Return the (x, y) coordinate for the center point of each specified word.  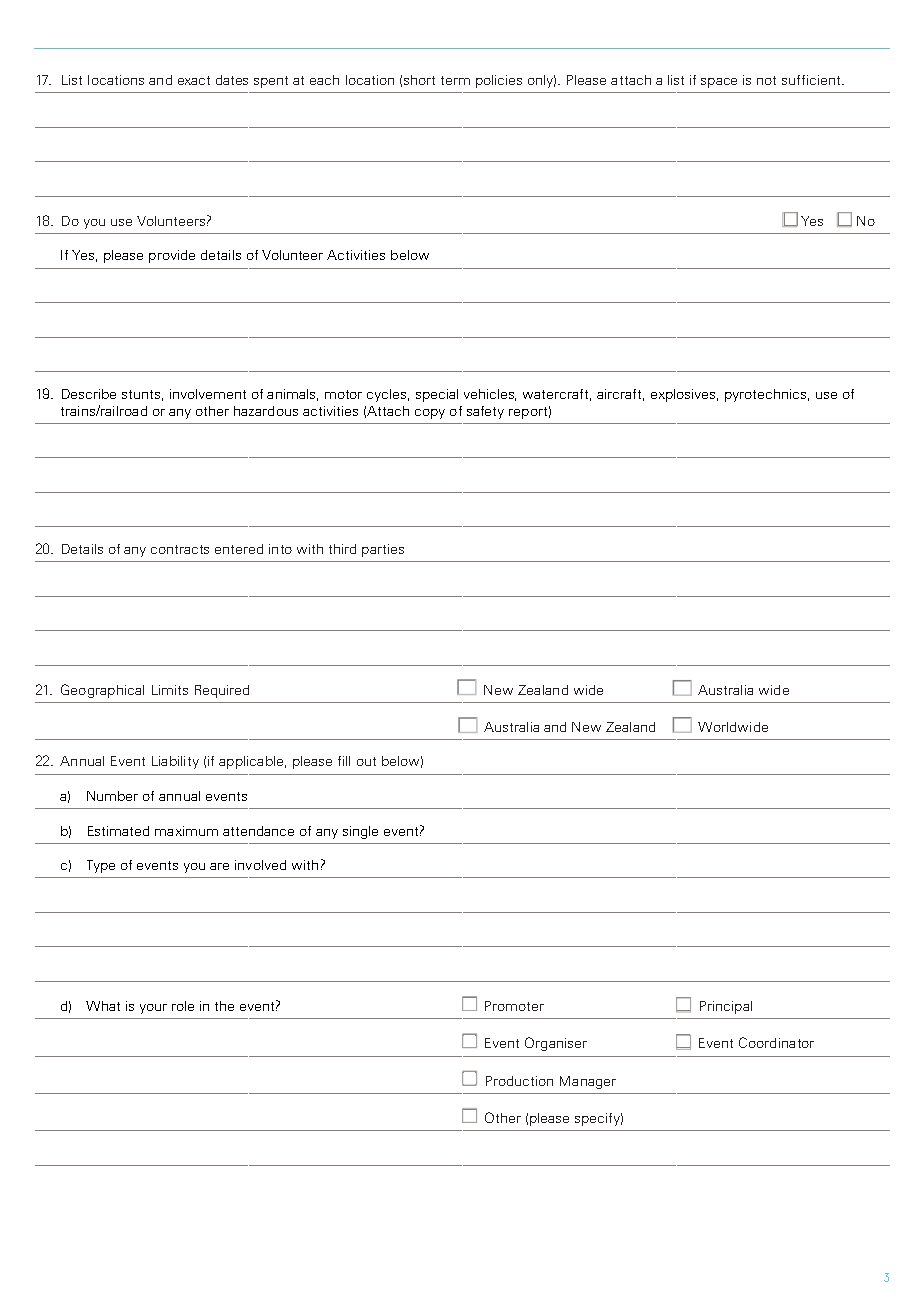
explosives (684, 395)
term (455, 80)
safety (485, 412)
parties (383, 550)
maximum (186, 831)
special (437, 395)
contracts (180, 549)
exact (194, 80)
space (719, 83)
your (153, 1009)
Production (519, 1081)
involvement (208, 394)
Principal (726, 1007)
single (360, 832)
